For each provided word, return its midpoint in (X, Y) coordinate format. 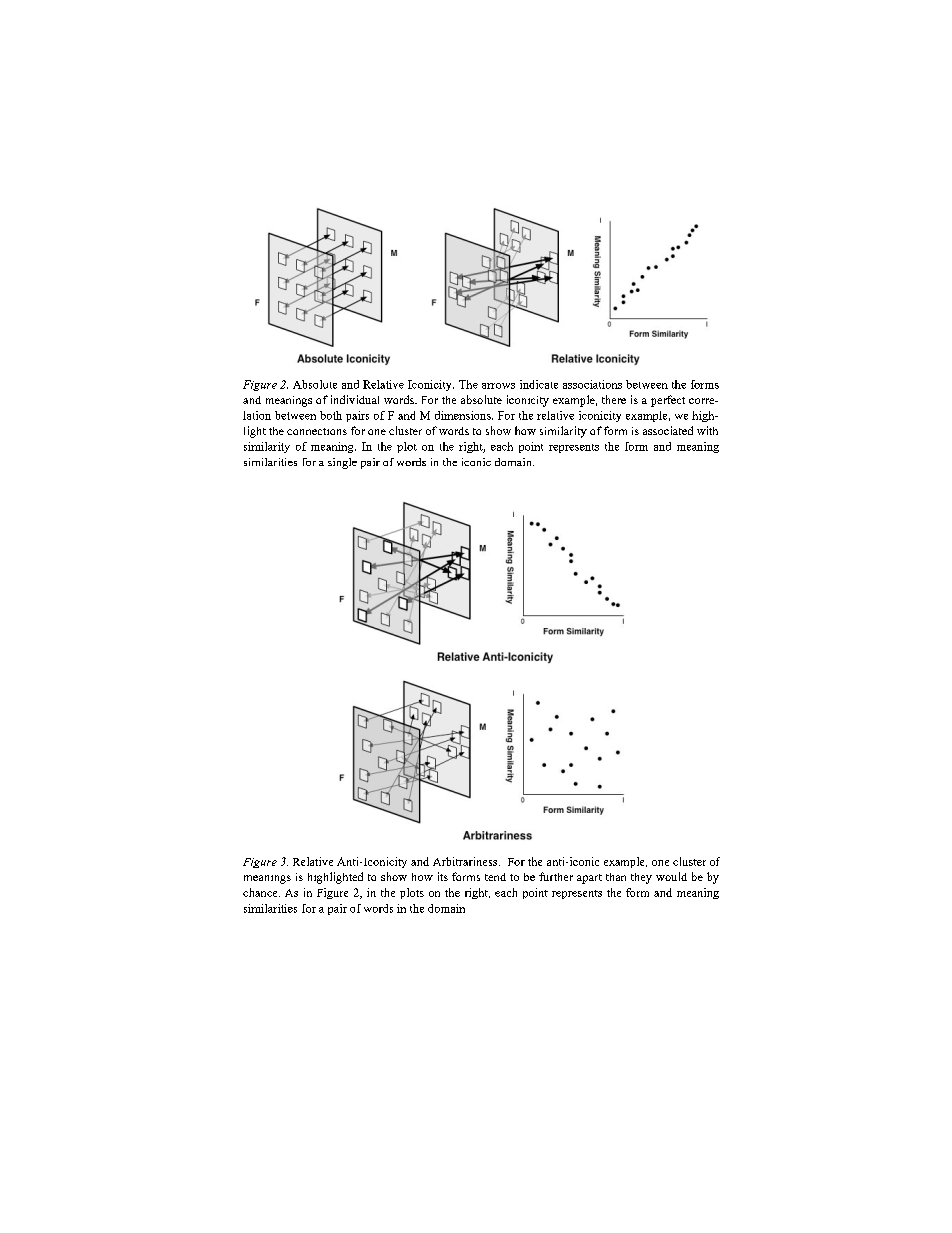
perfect (668, 401)
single (342, 463)
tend (495, 877)
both (331, 415)
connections (317, 431)
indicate (539, 384)
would (671, 876)
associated (668, 430)
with (707, 430)
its (443, 876)
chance (261, 892)
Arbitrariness (466, 861)
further (556, 876)
